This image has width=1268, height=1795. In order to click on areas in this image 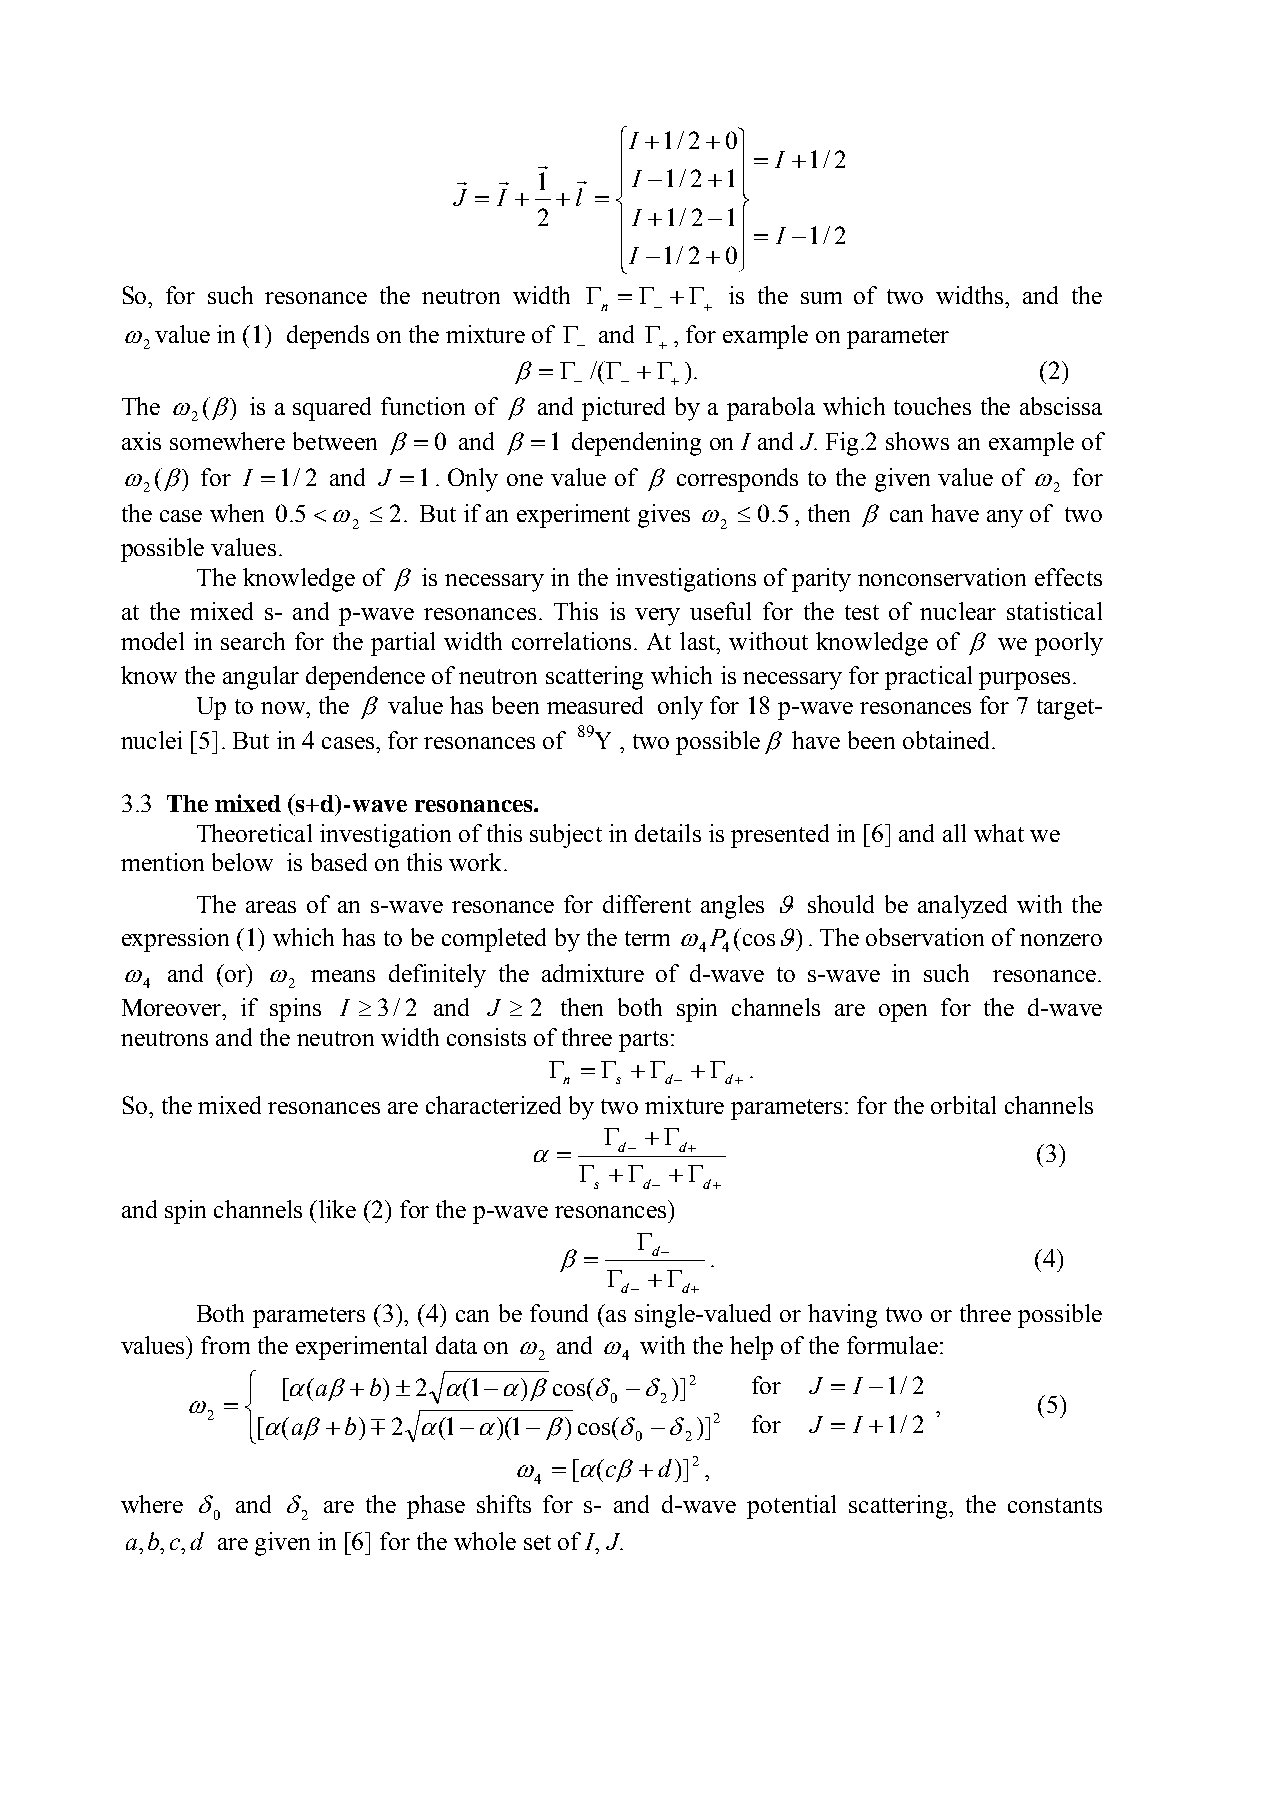, I will do `click(271, 907)`.
